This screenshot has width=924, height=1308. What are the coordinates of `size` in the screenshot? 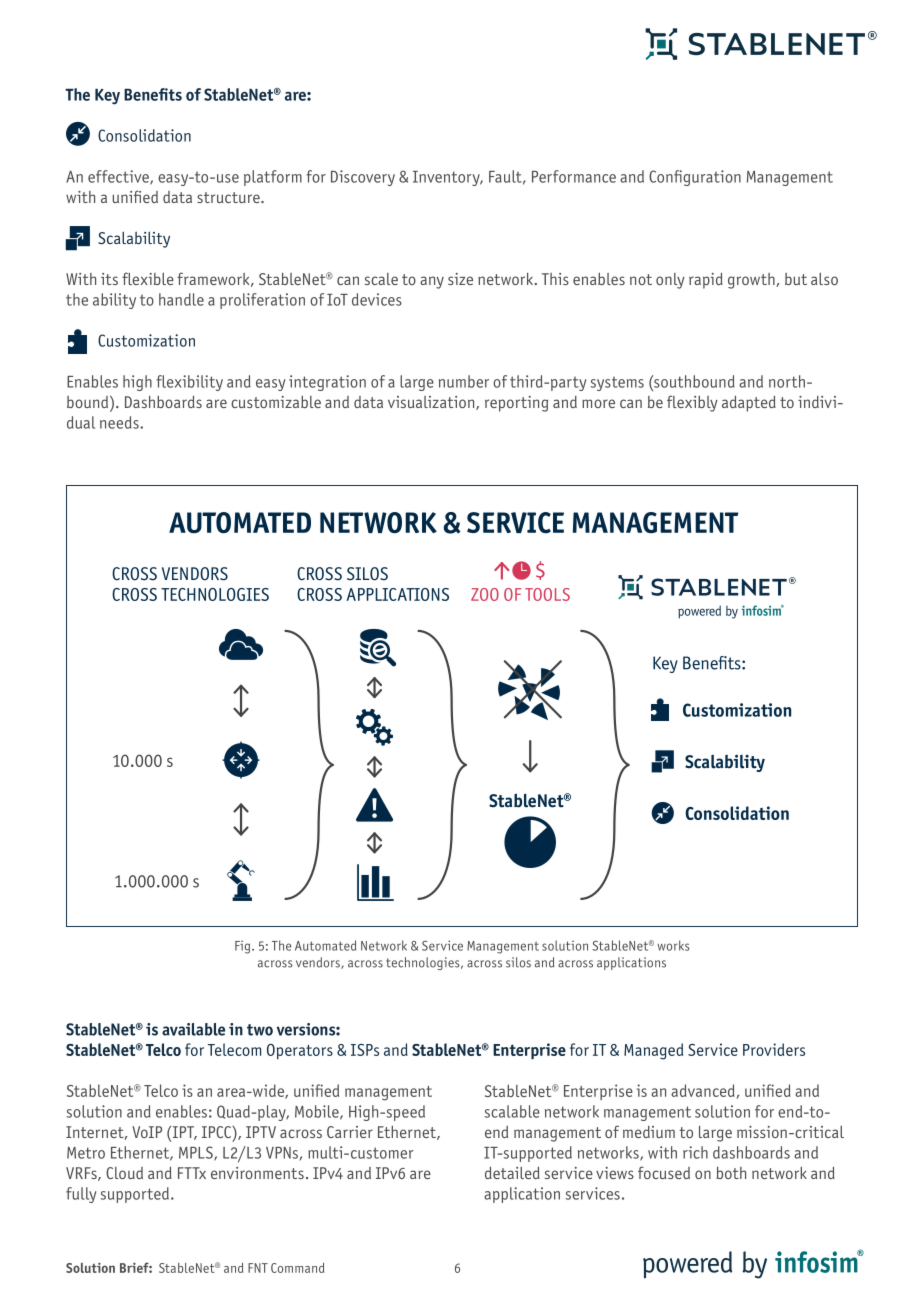 It's located at (460, 279).
